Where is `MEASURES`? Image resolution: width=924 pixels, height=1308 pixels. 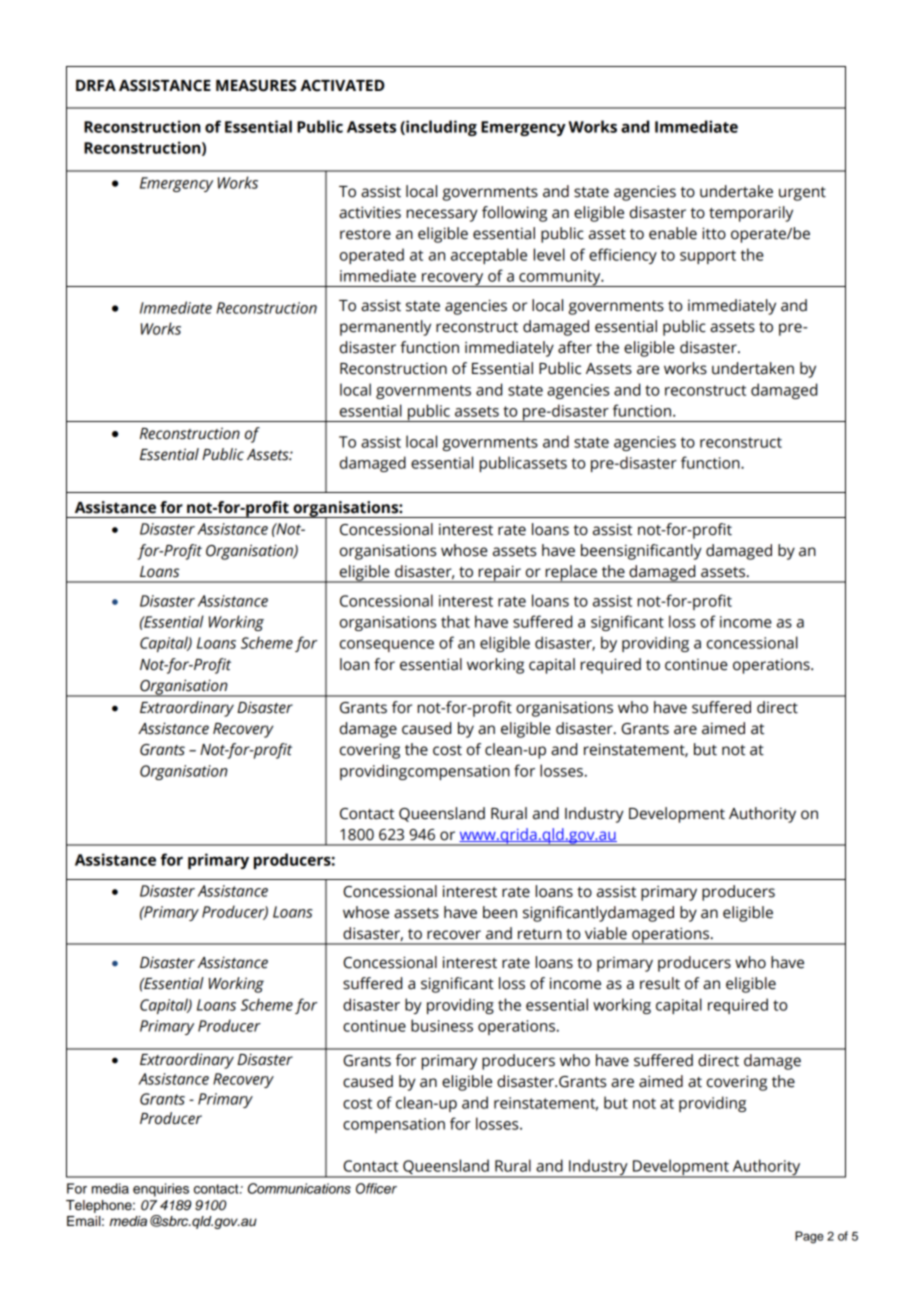 MEASURES is located at coordinates (256, 86).
